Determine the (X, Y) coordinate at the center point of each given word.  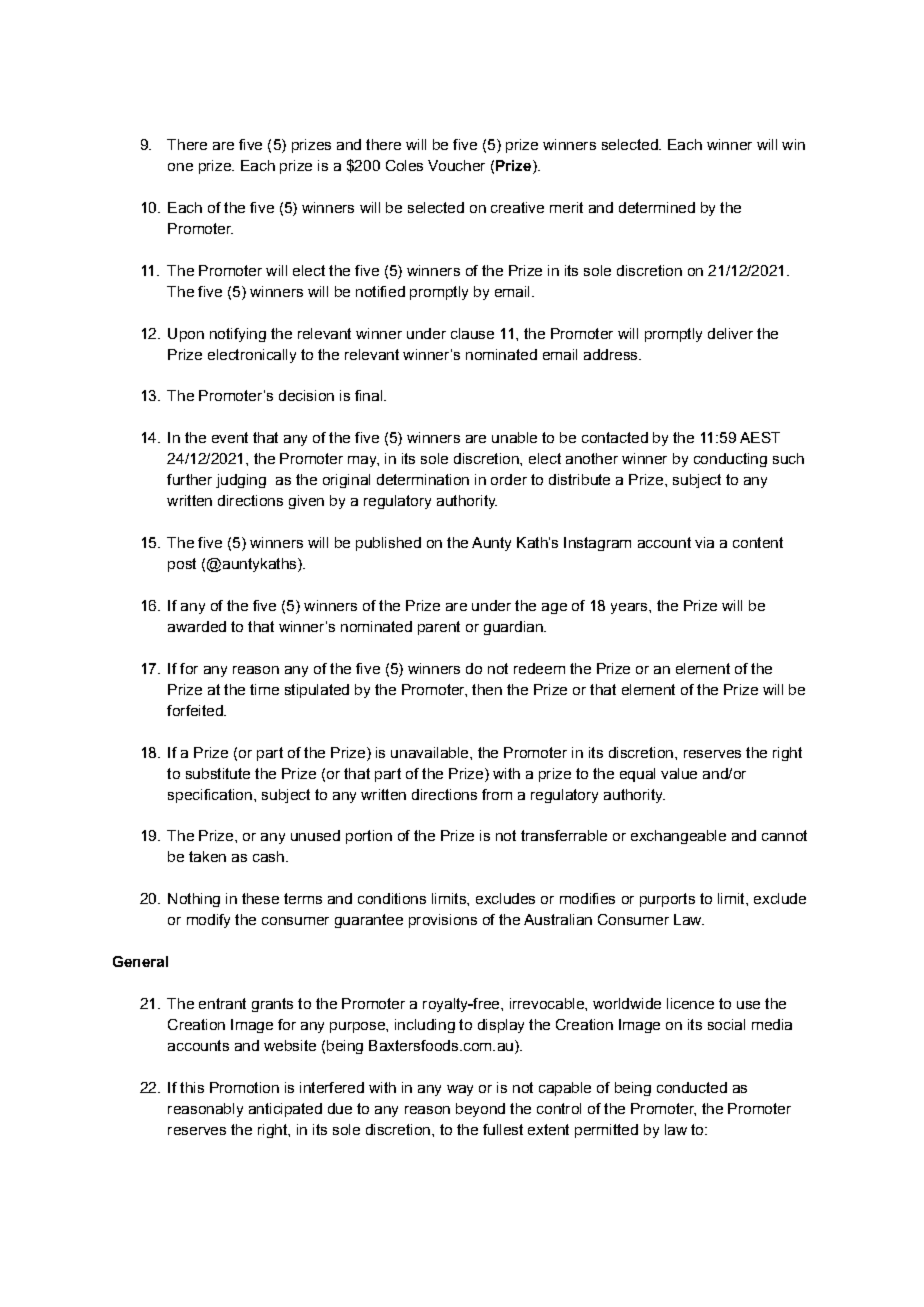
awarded (197, 626)
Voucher (456, 165)
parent (439, 628)
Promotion (244, 1087)
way (460, 1090)
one (180, 167)
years (630, 608)
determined (657, 207)
